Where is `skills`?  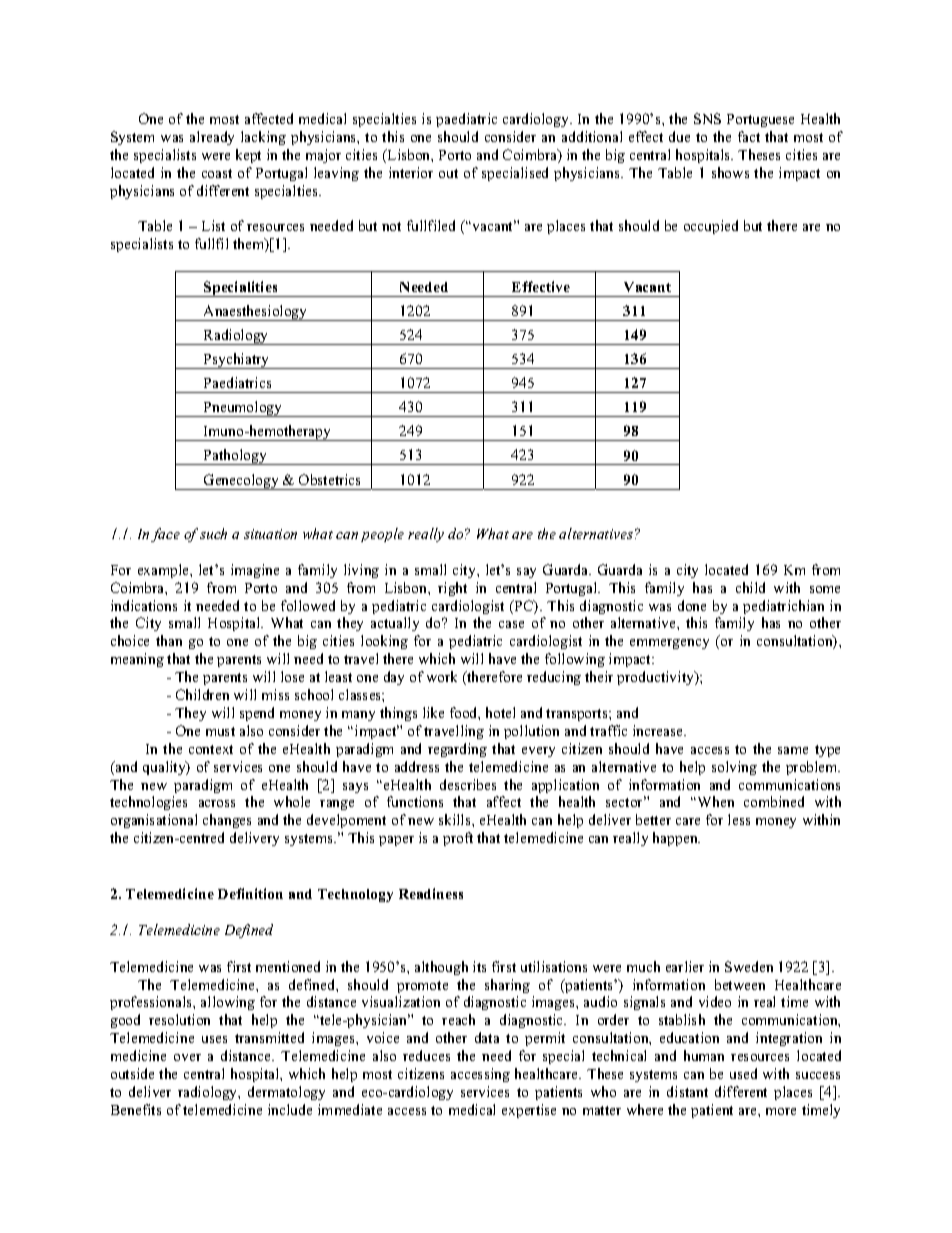
skills is located at coordinates (456, 819).
